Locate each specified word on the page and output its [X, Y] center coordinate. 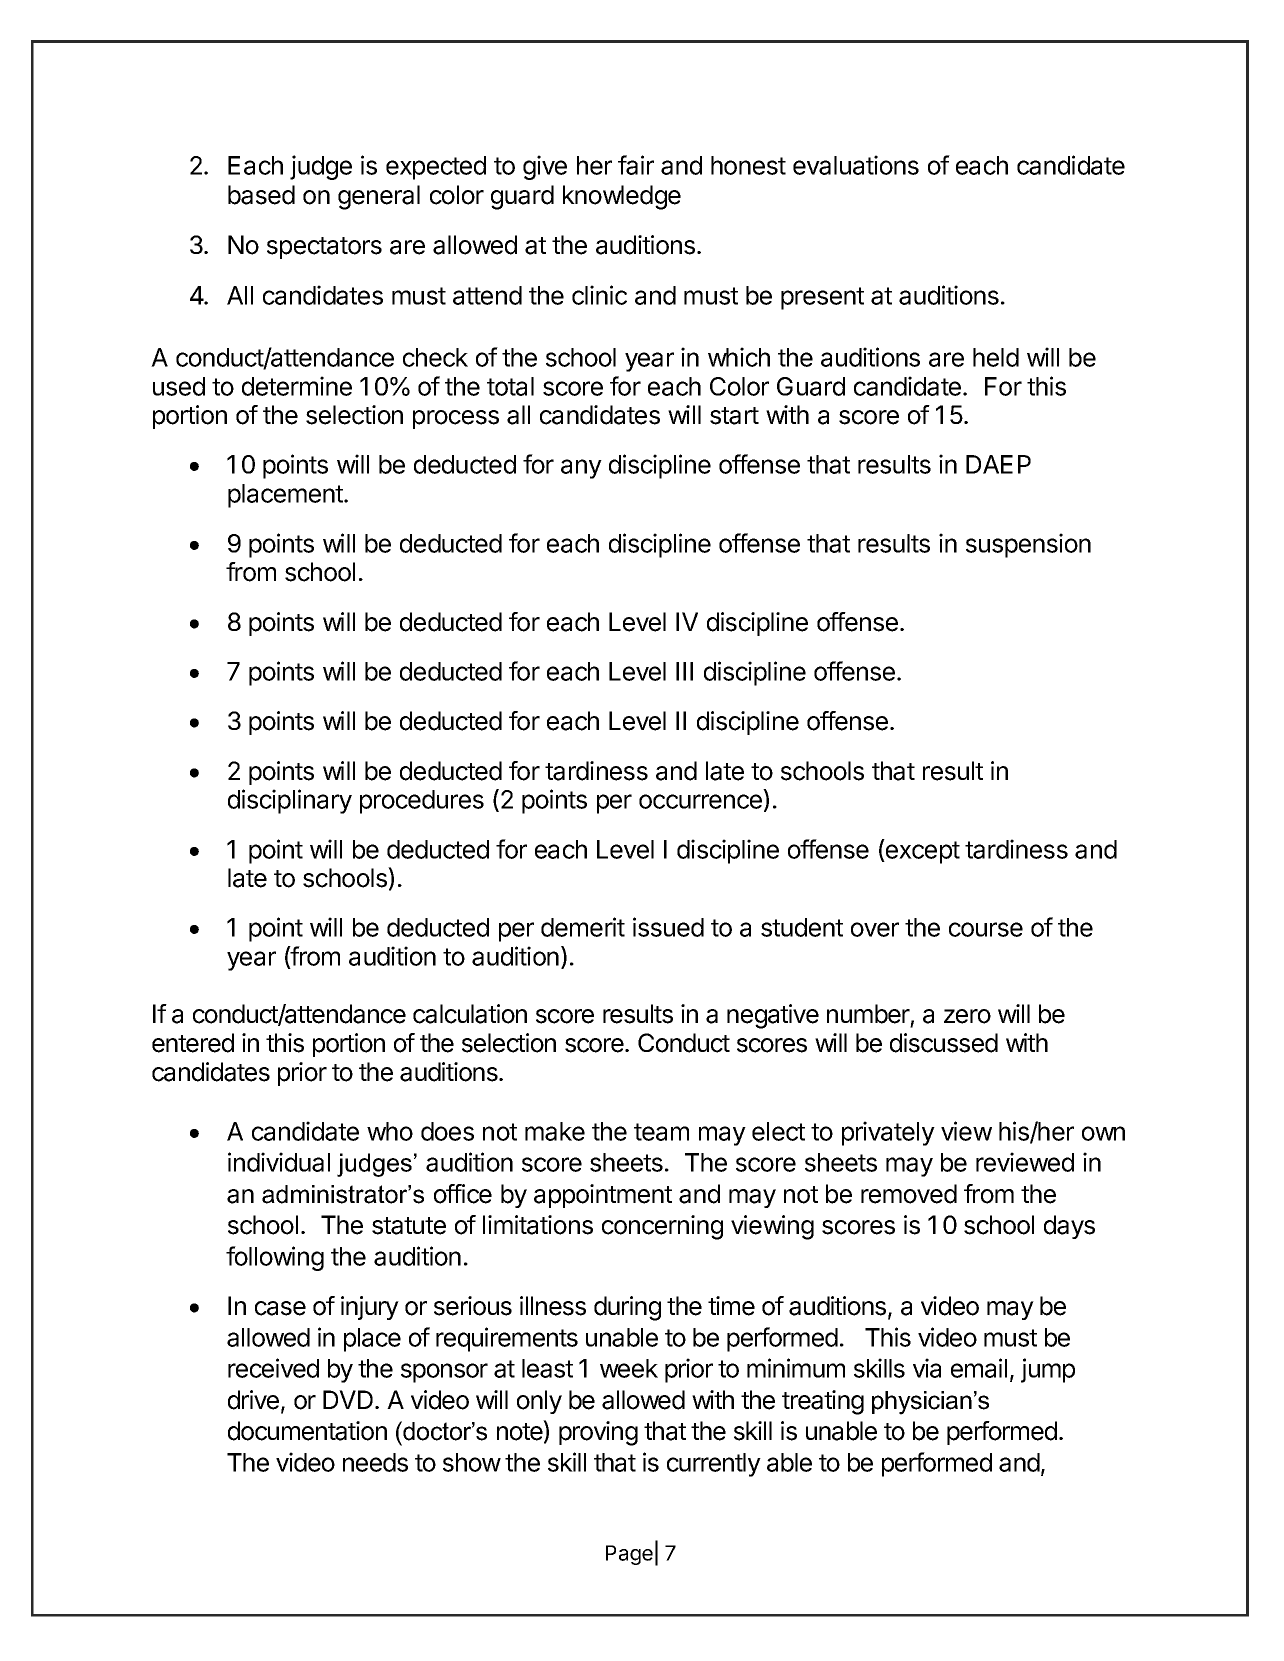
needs [375, 1462]
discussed [944, 1043]
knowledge [622, 197]
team [661, 1132]
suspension [1028, 545]
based [261, 195]
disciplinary [290, 801]
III [684, 671]
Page [629, 1555]
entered [193, 1043]
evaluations [856, 165]
